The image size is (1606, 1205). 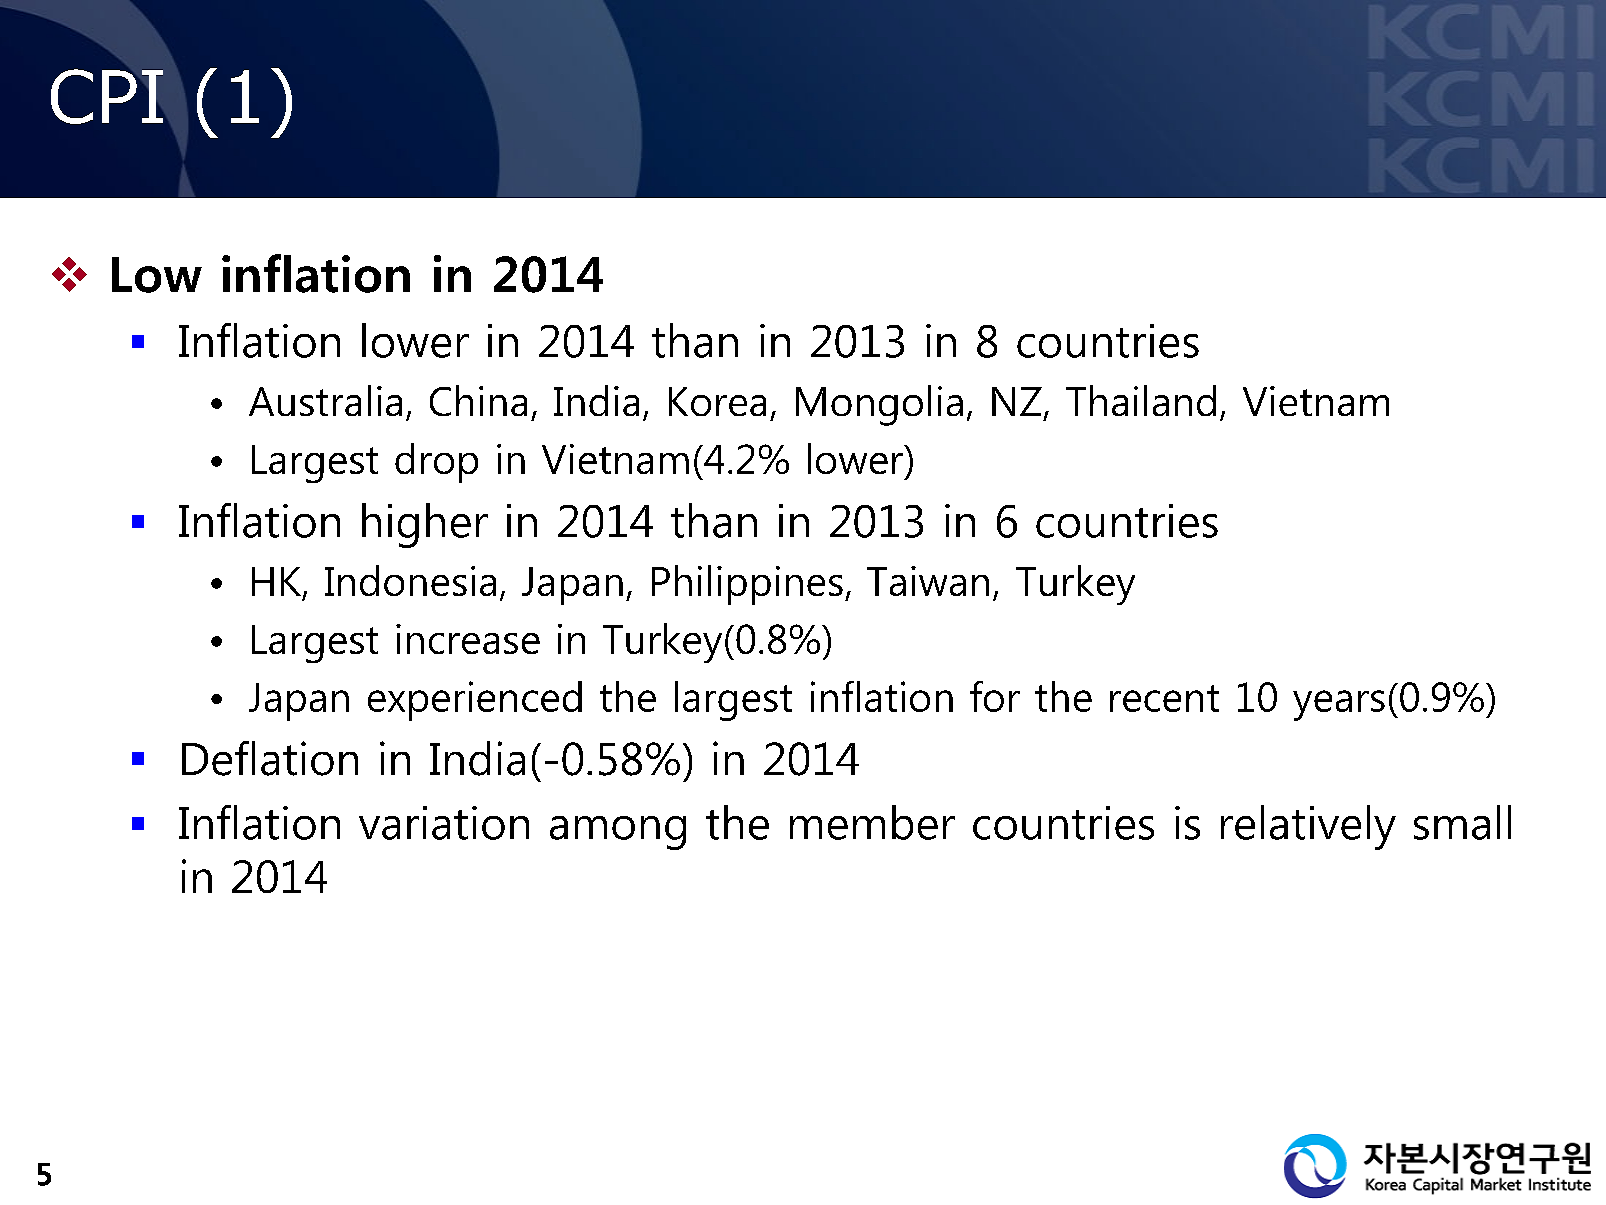 I want to click on recent, so click(x=1164, y=698).
